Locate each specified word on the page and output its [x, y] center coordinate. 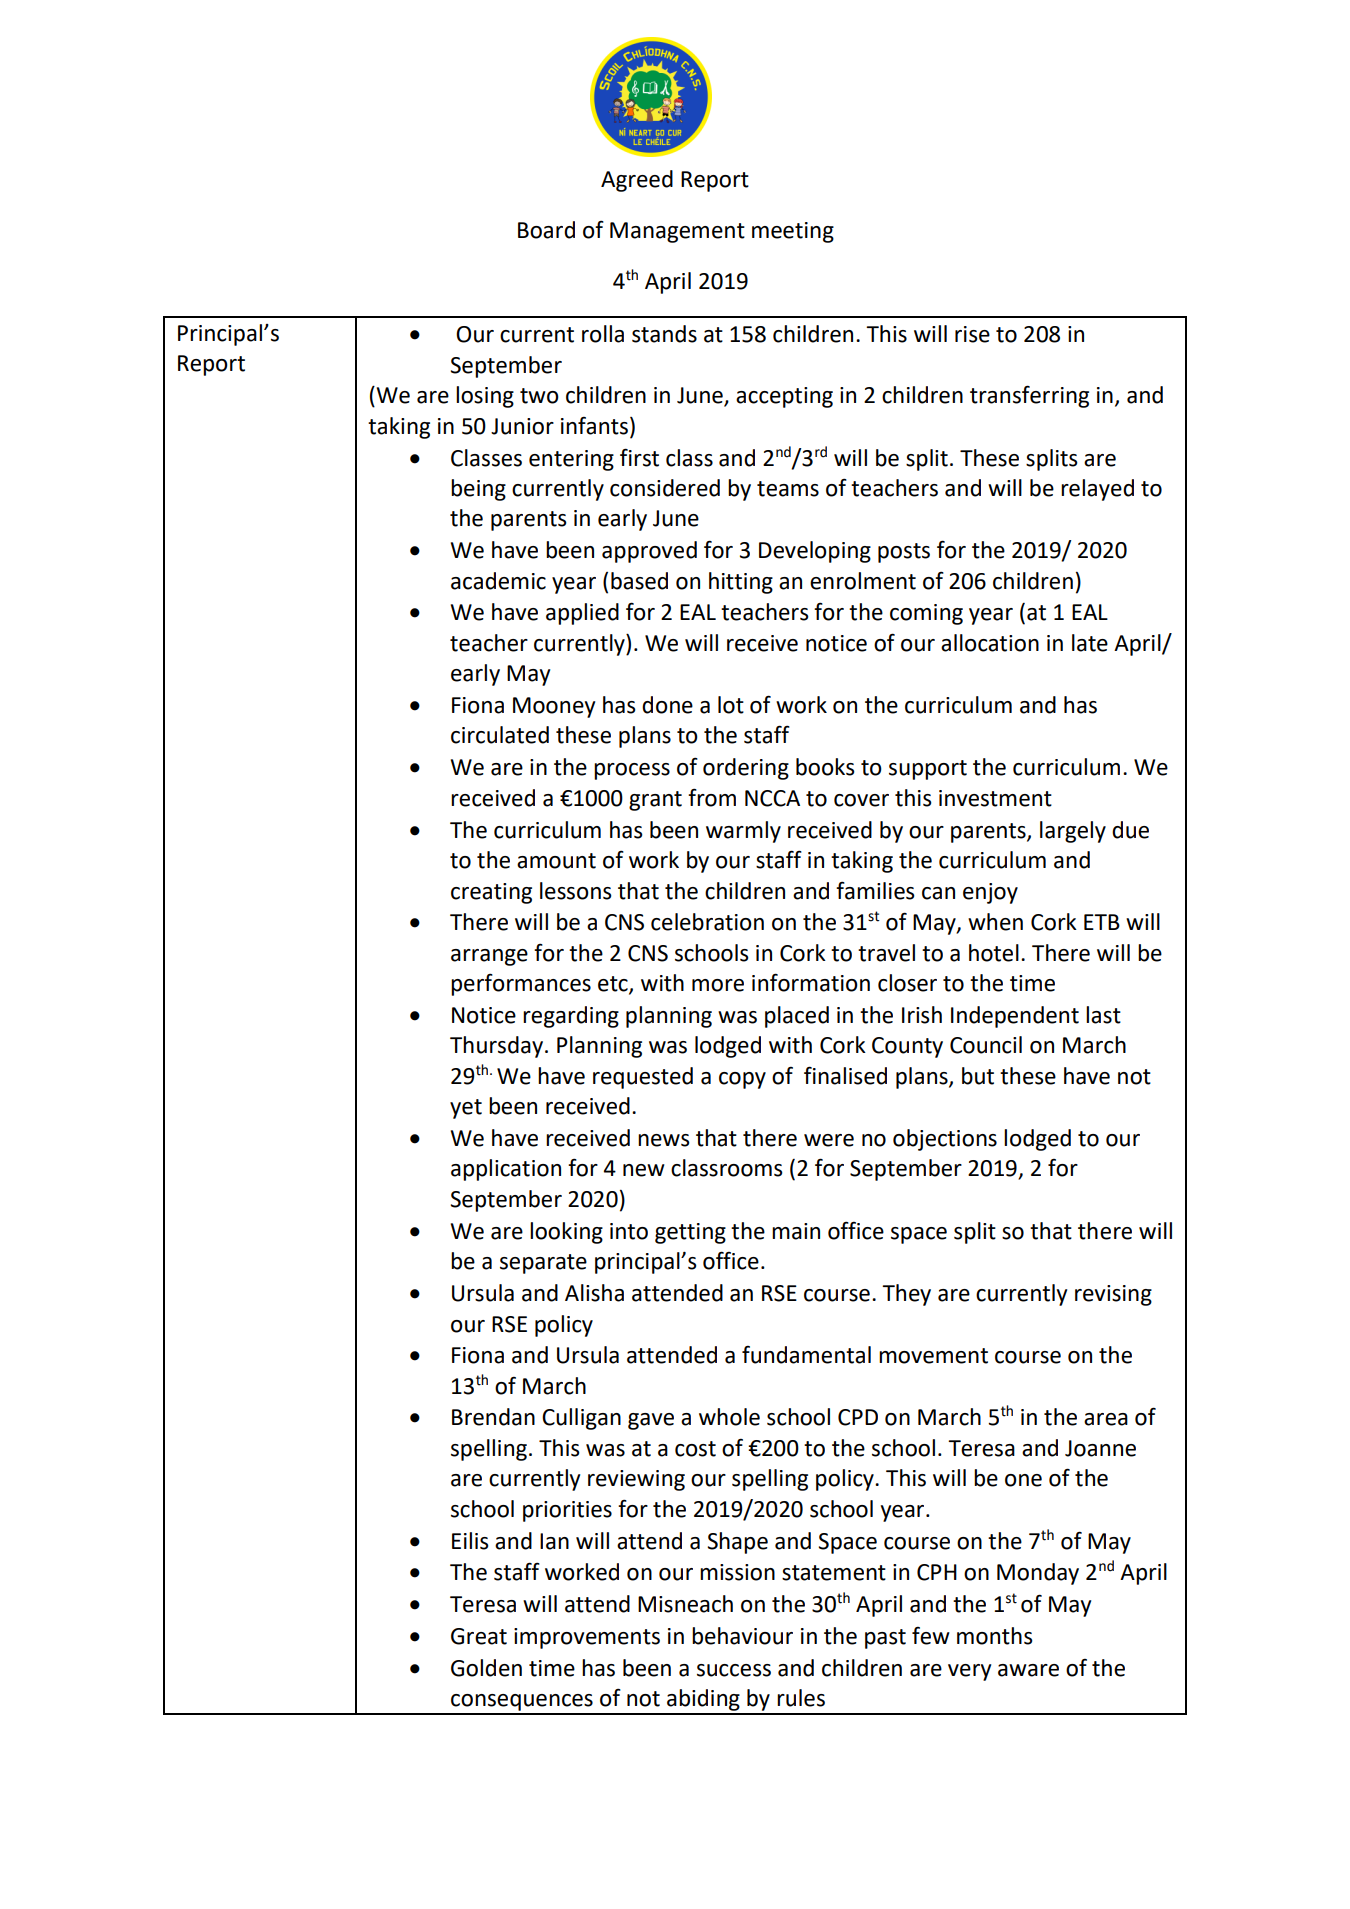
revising [1113, 1295]
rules [801, 1698]
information [811, 982]
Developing [815, 552]
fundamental [806, 1355]
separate [543, 1264]
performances [521, 984]
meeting [793, 232]
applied [582, 614]
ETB [1102, 922]
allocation [990, 643]
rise [972, 334]
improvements [587, 1638]
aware [1028, 1670]
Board [546, 230]
